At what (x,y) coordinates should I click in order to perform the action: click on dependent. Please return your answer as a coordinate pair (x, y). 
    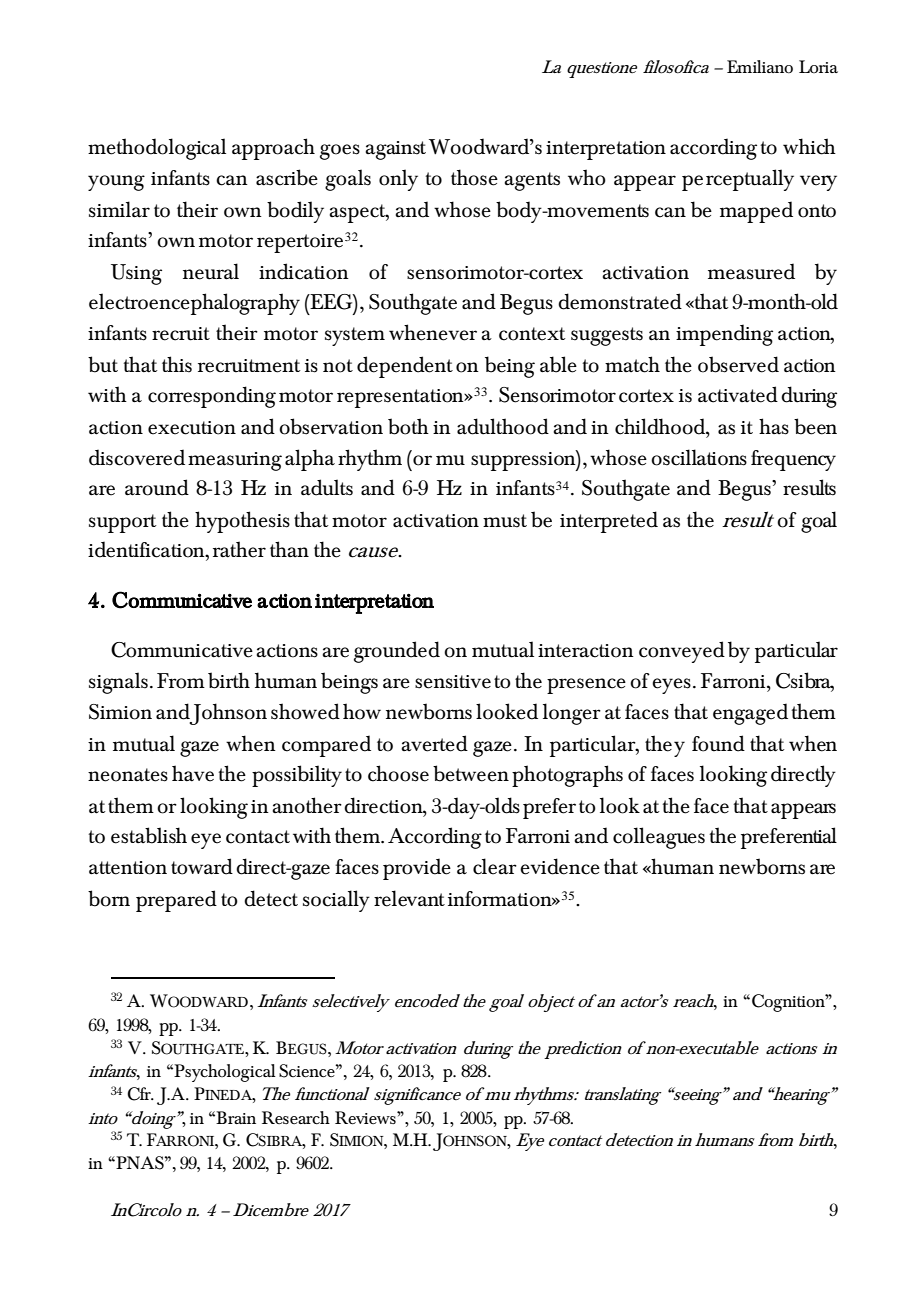
    Looking at the image, I should click on (405, 367).
